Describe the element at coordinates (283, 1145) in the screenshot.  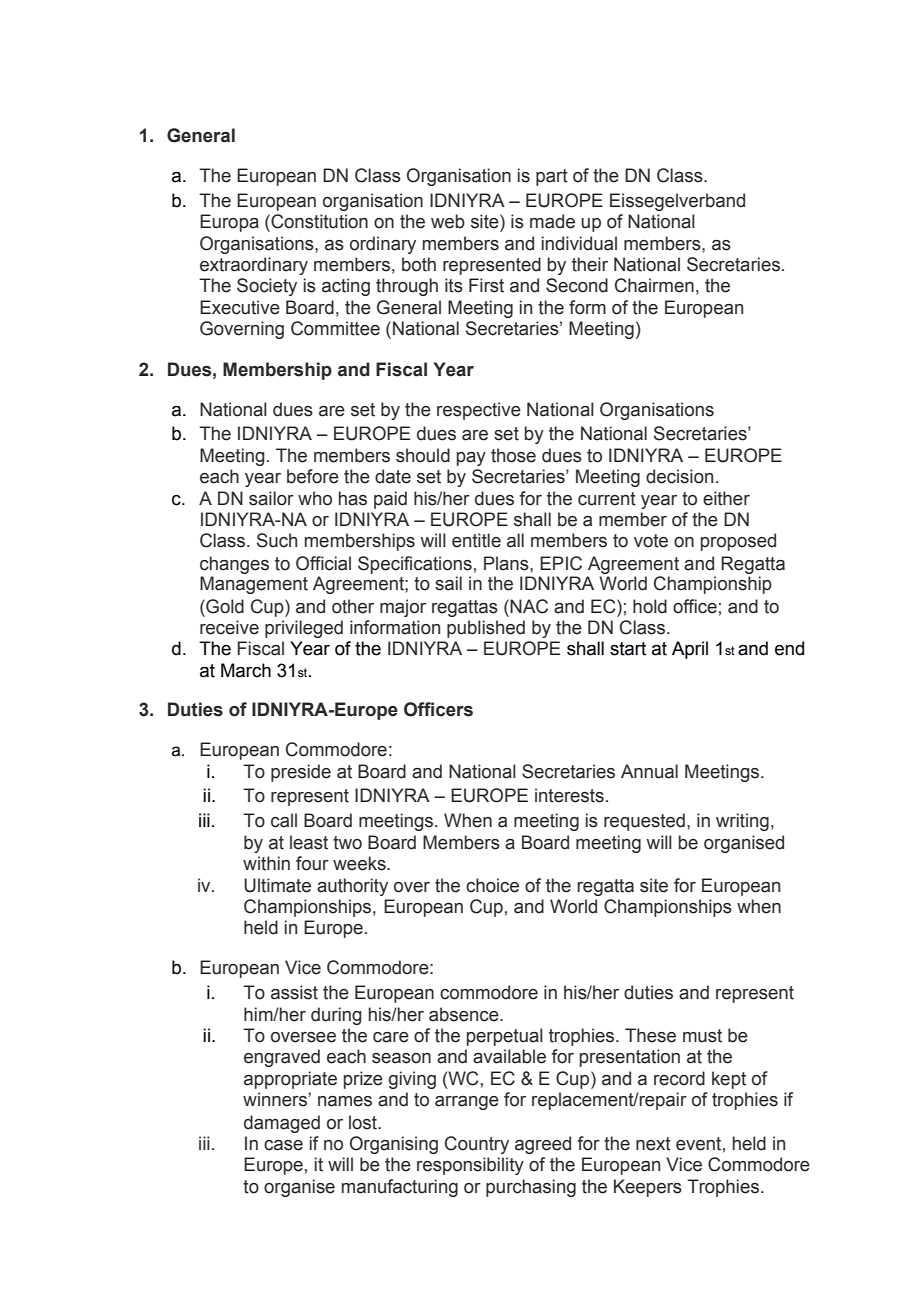
I see `case` at that location.
